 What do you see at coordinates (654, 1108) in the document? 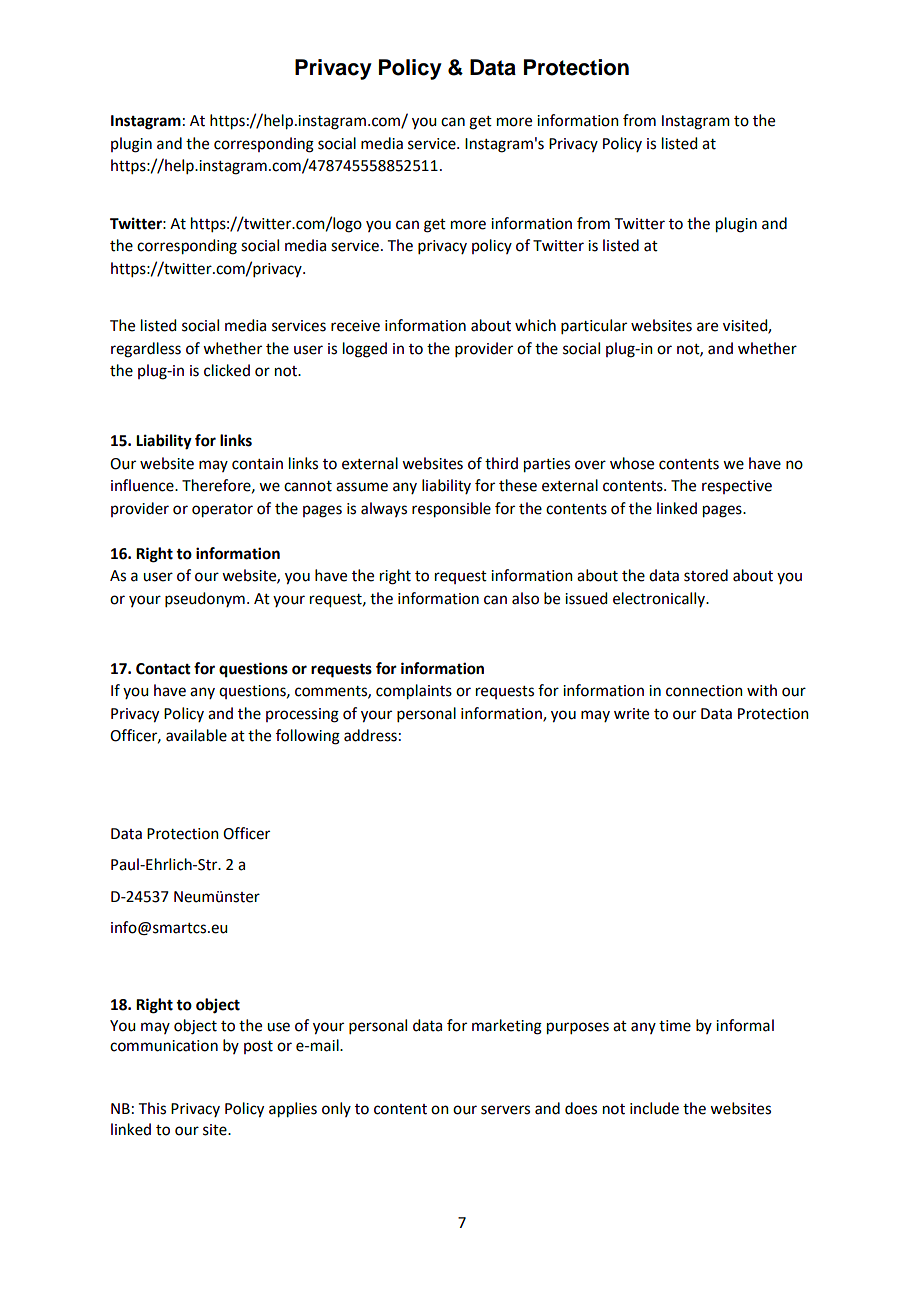
I see `include` at bounding box center [654, 1108].
